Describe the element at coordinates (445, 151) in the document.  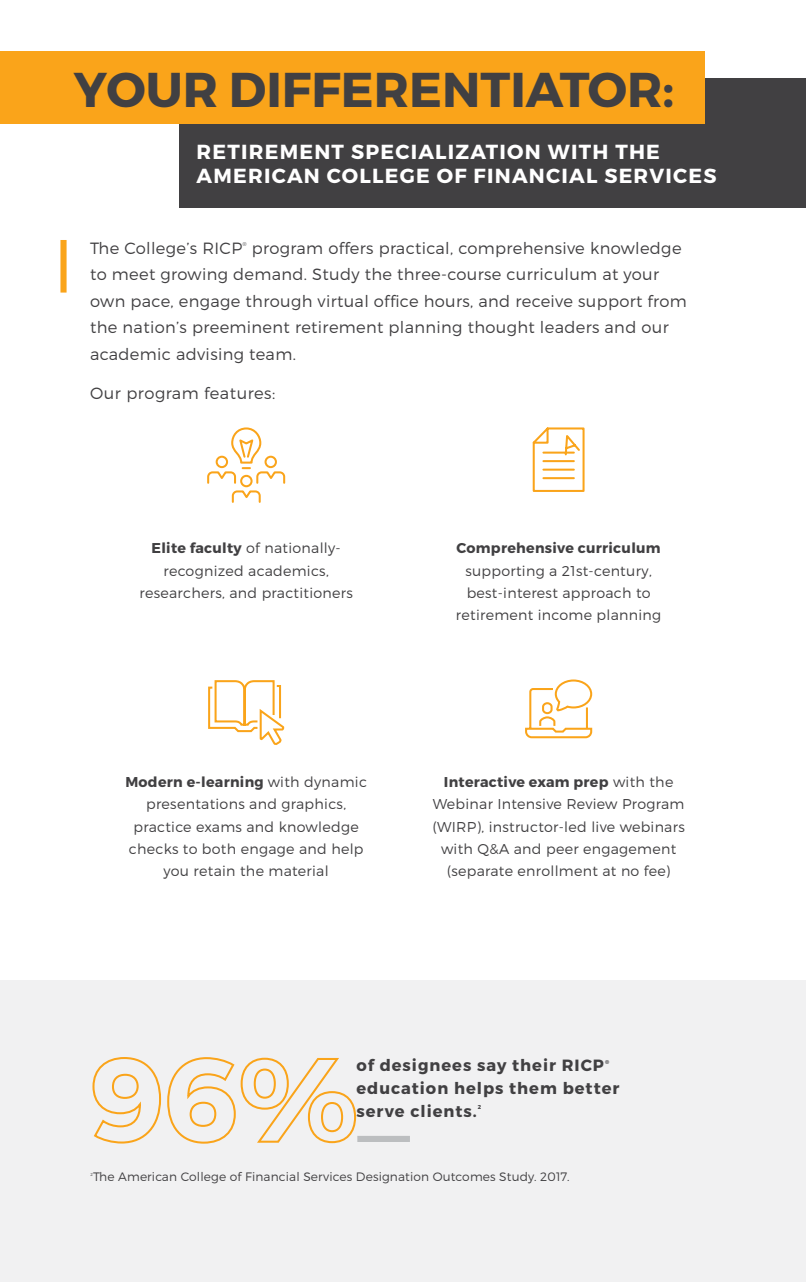
I see `SPECIALIZATION` at that location.
